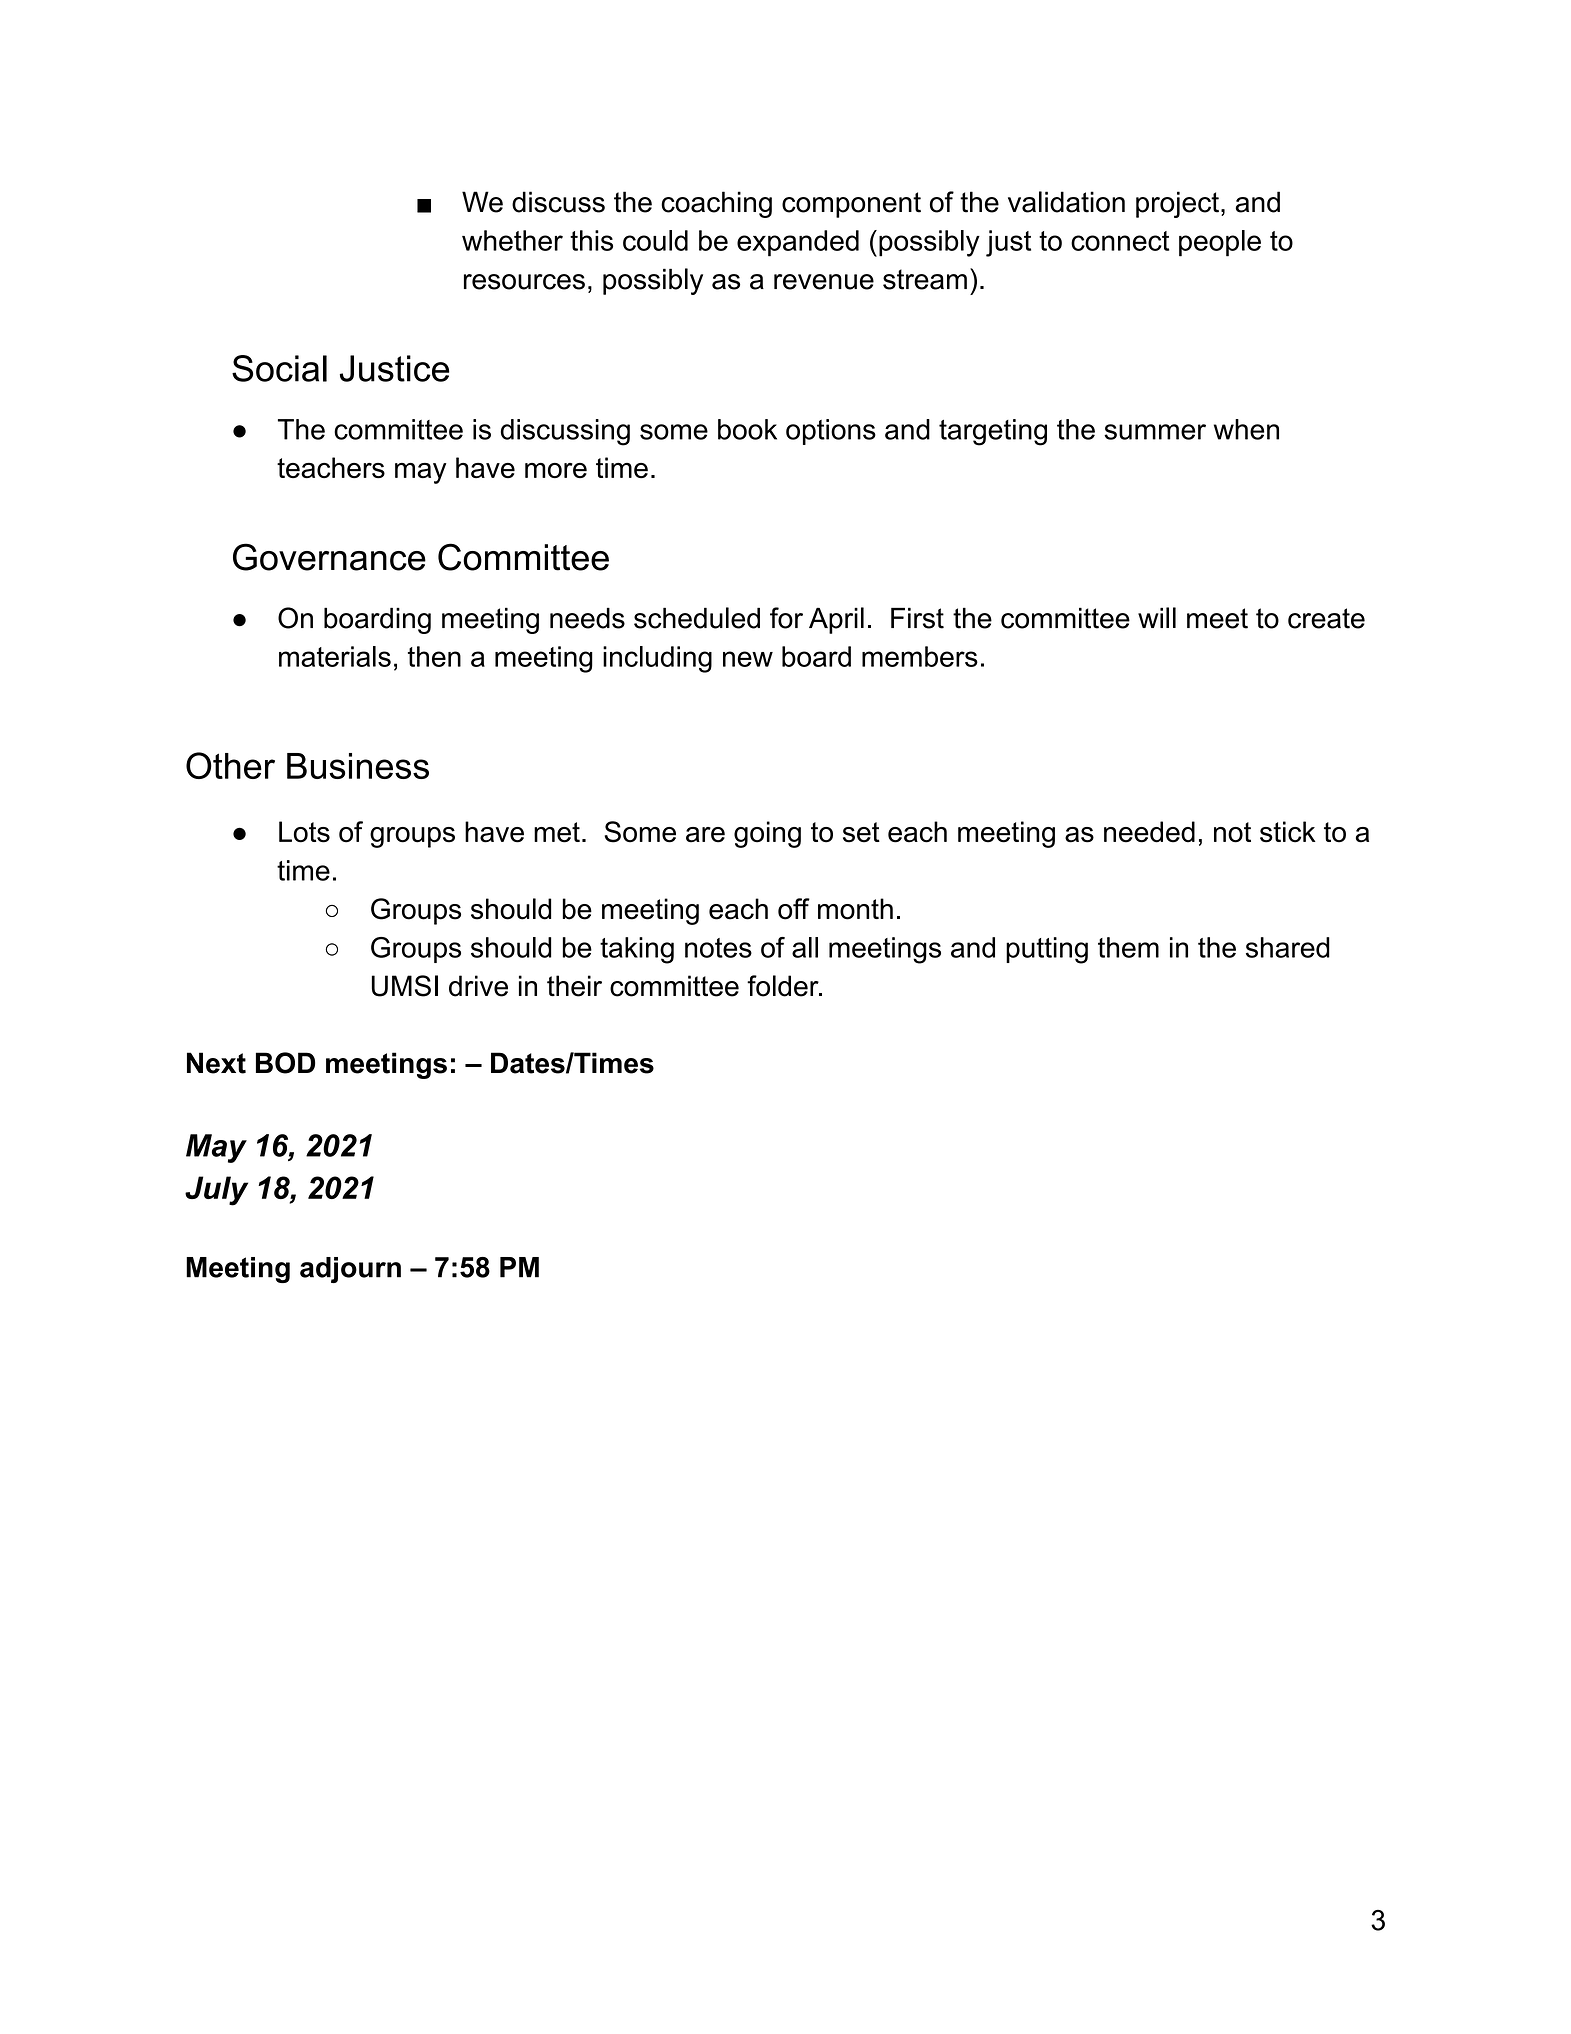  Describe the element at coordinates (786, 618) in the page. I see `for` at that location.
